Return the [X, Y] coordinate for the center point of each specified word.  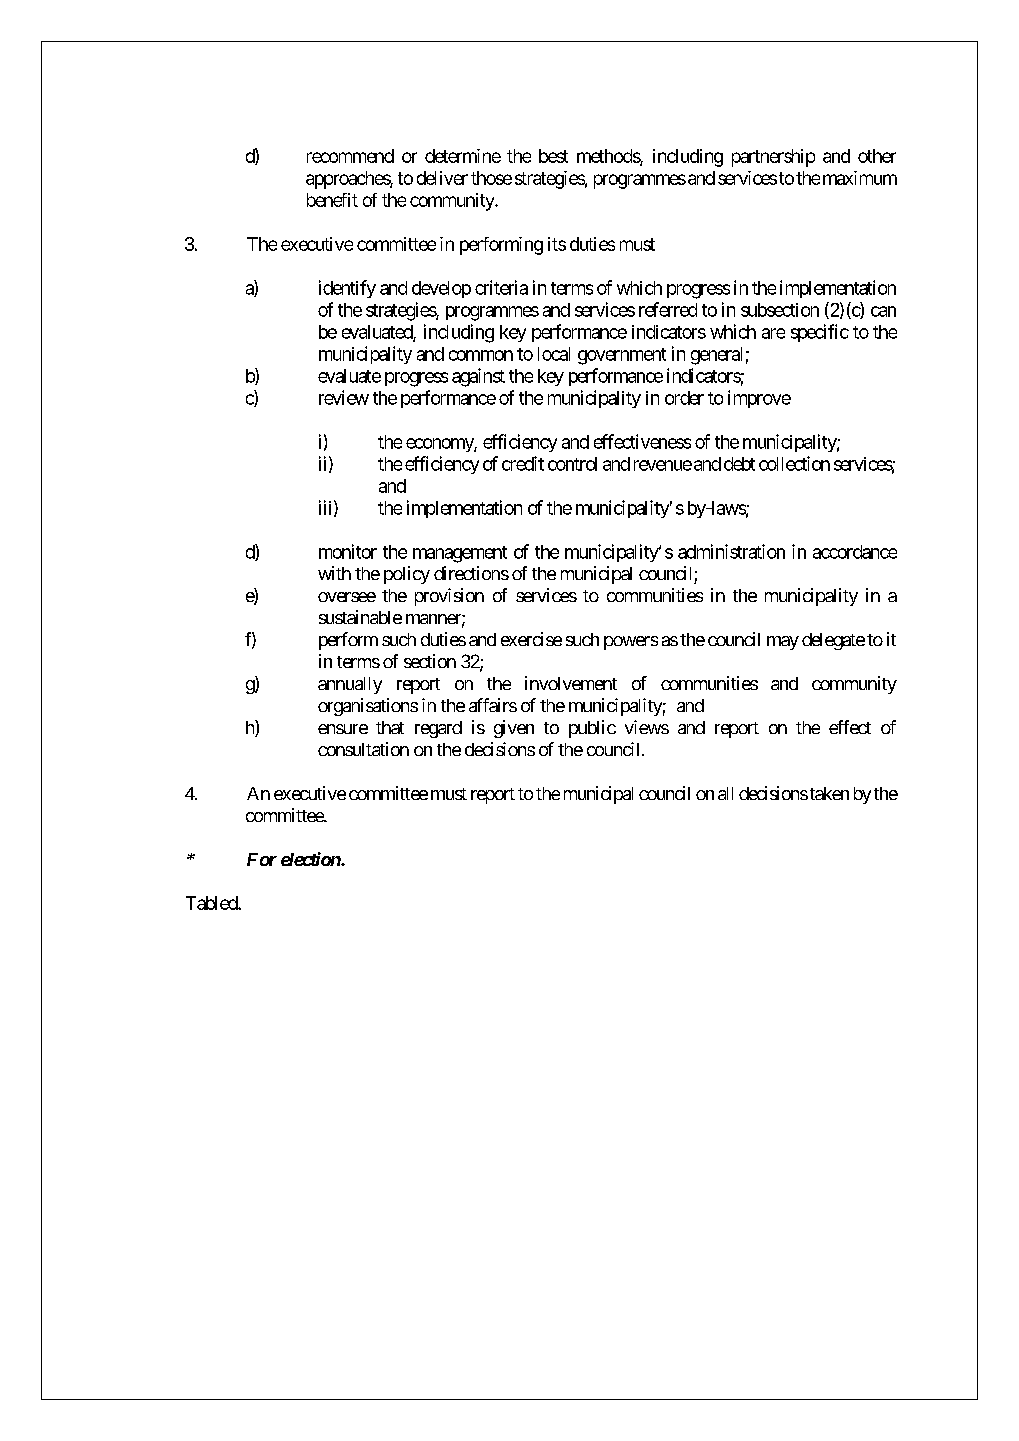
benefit [332, 200]
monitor [348, 551]
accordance [855, 552]
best [553, 156]
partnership [773, 158]
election [311, 859]
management [460, 554]
